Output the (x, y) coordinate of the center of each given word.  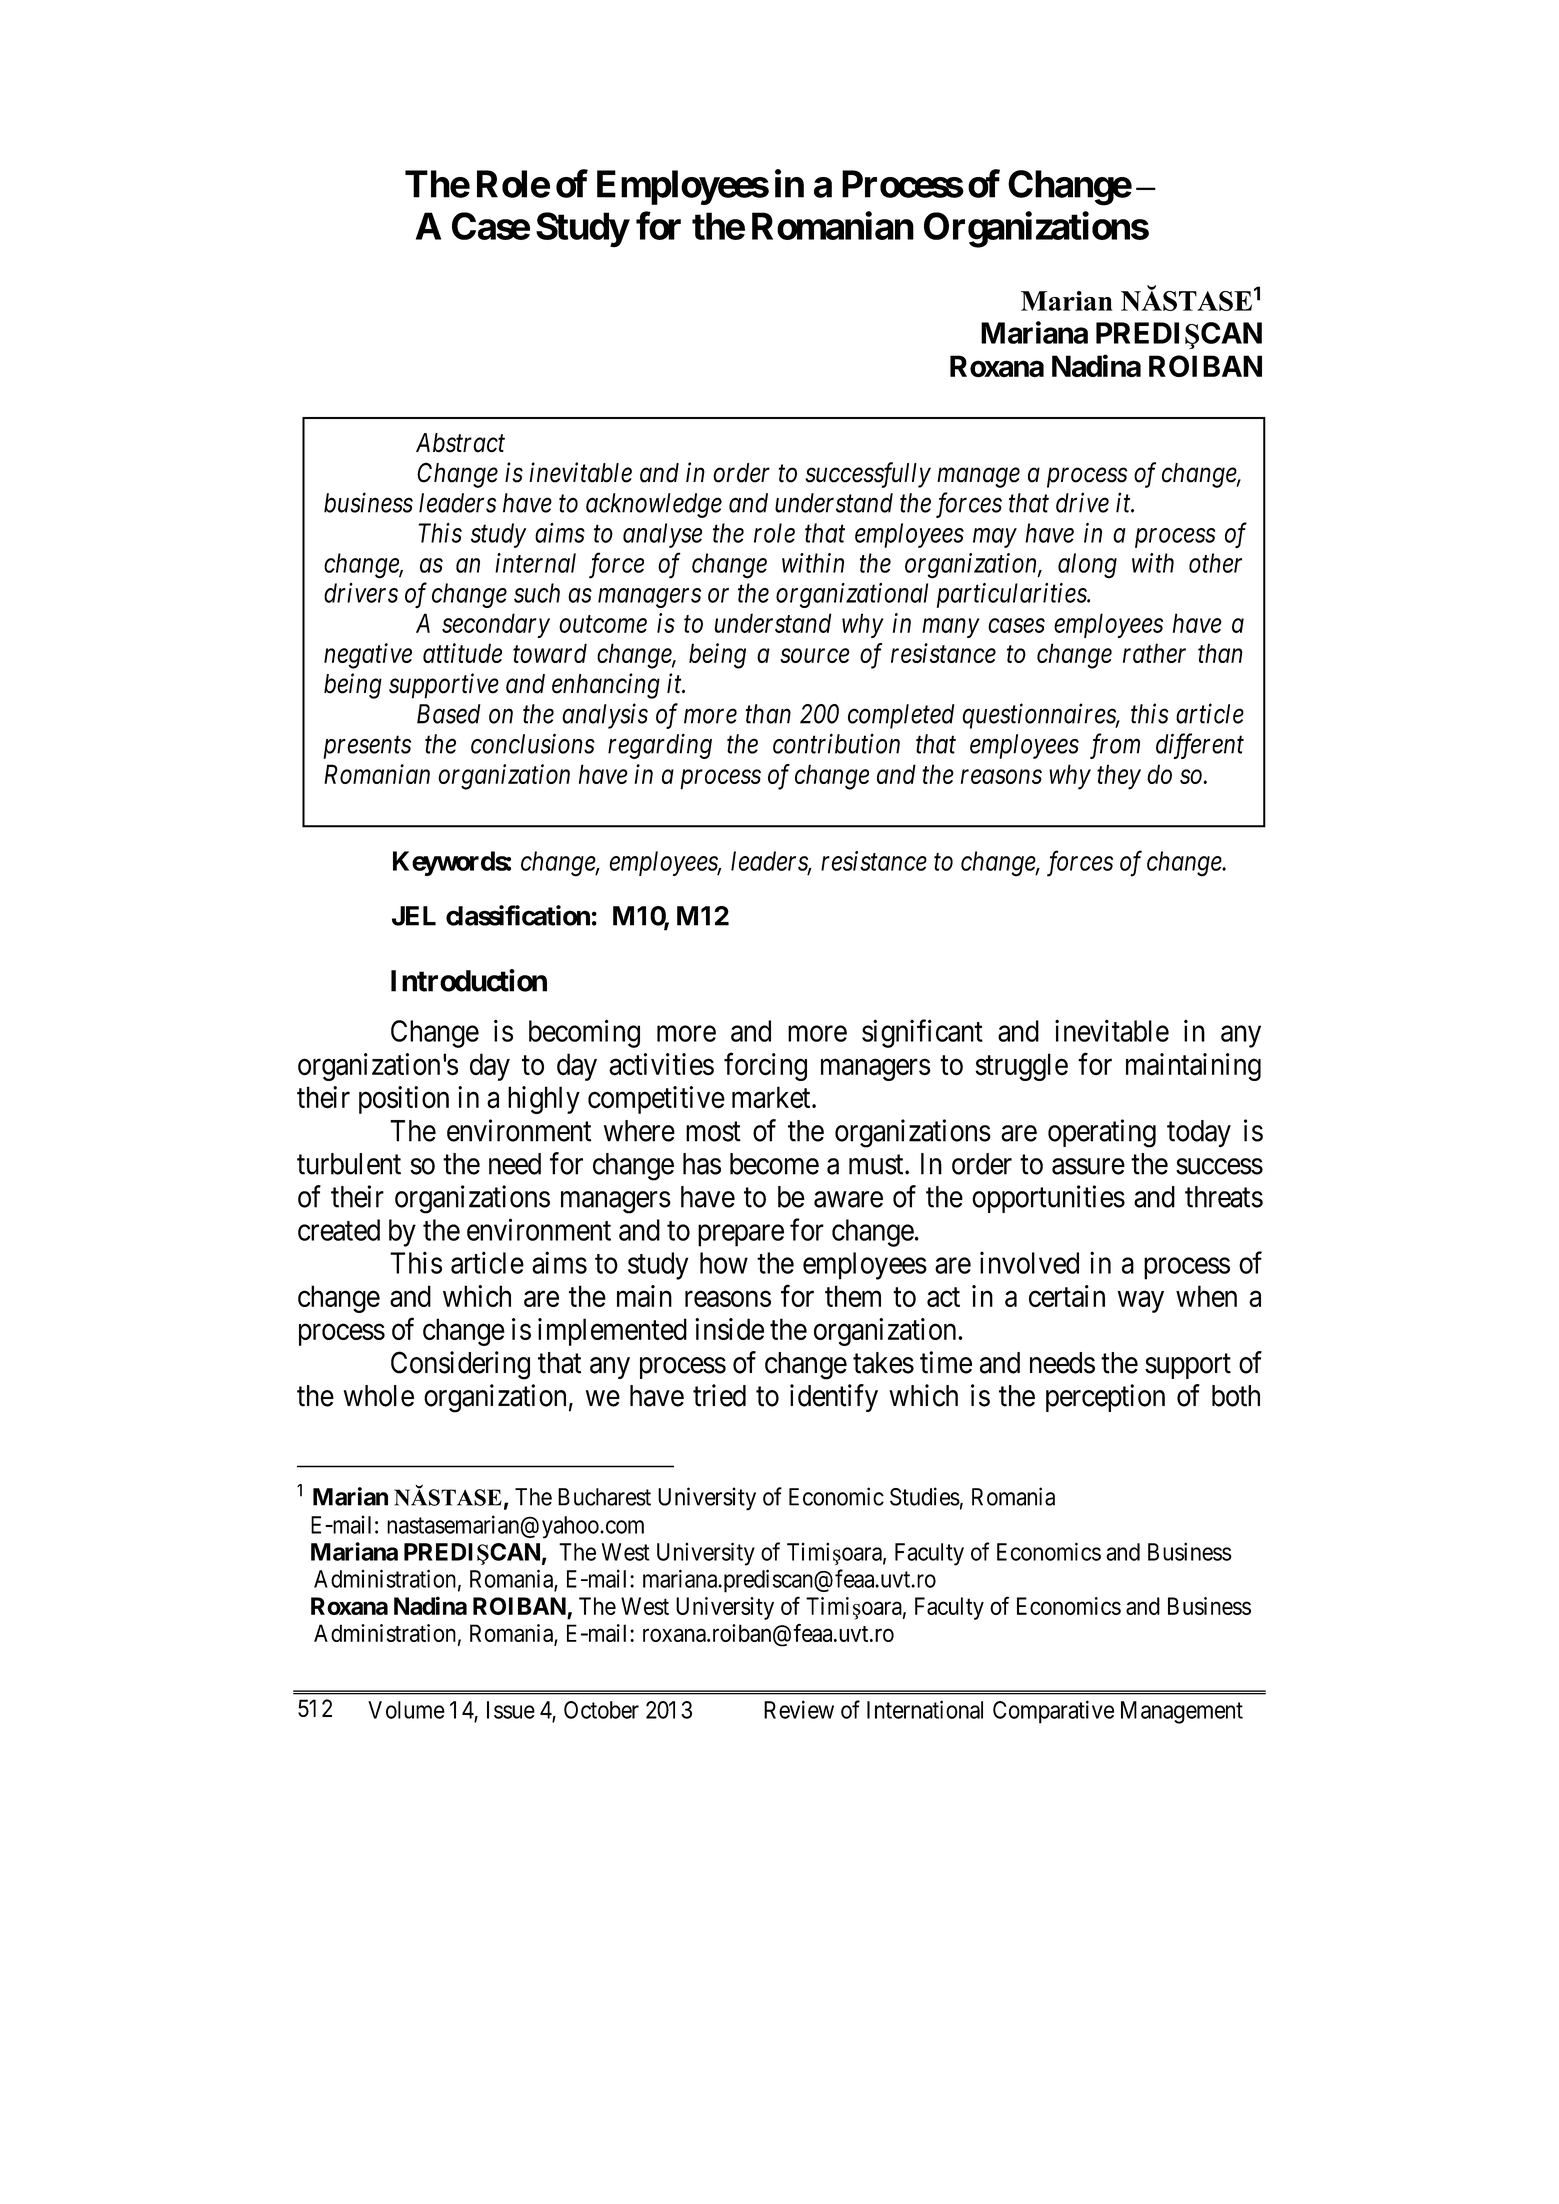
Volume (406, 1710)
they (1119, 777)
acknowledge (654, 505)
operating (1102, 1133)
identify (834, 1398)
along (1087, 566)
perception (1105, 1398)
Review (799, 1709)
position (404, 1100)
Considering (460, 1365)
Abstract (460, 443)
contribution (836, 743)
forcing (765, 1067)
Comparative (1053, 1712)
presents (367, 748)
